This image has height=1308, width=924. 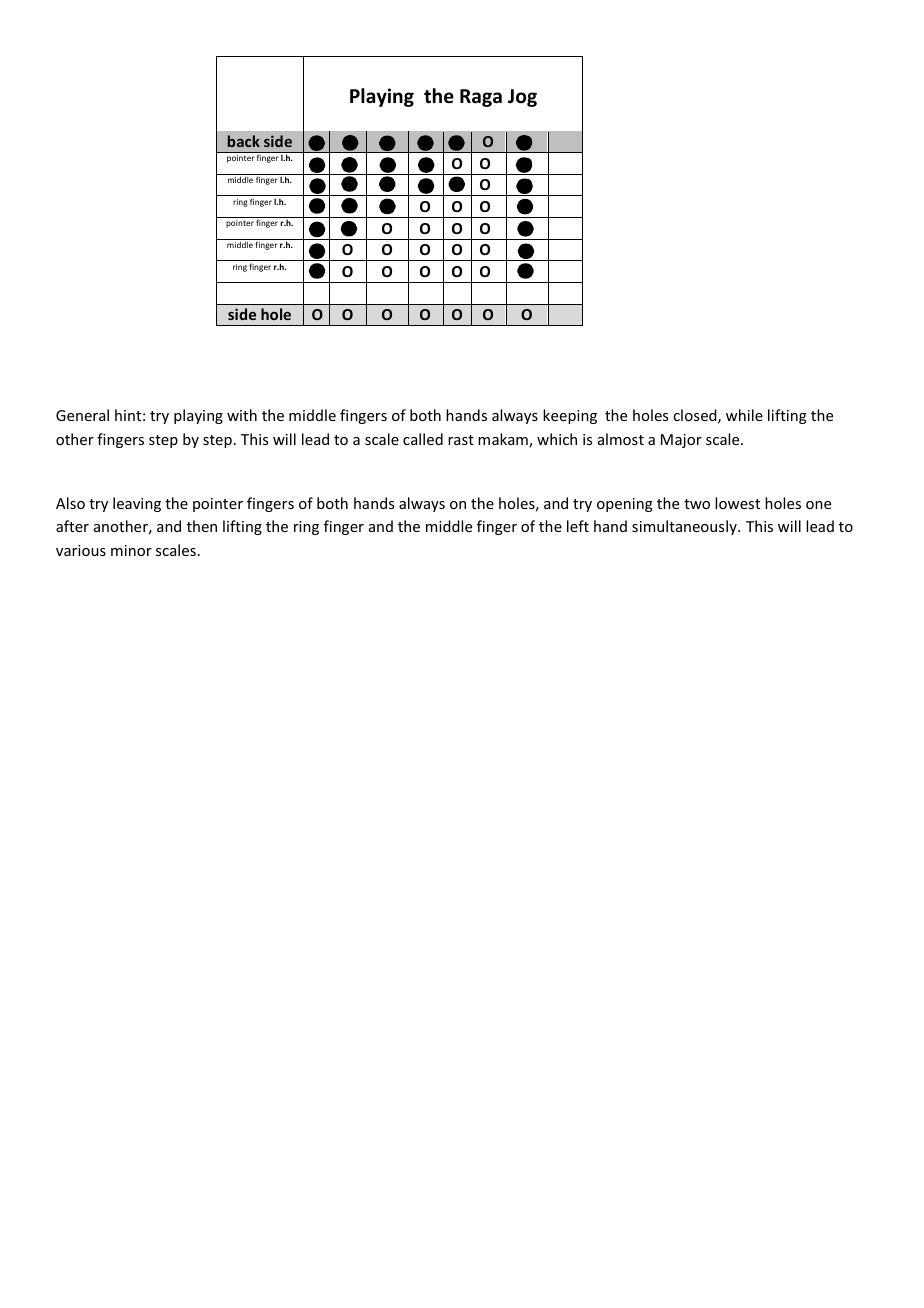 I want to click on General, so click(x=82, y=415).
